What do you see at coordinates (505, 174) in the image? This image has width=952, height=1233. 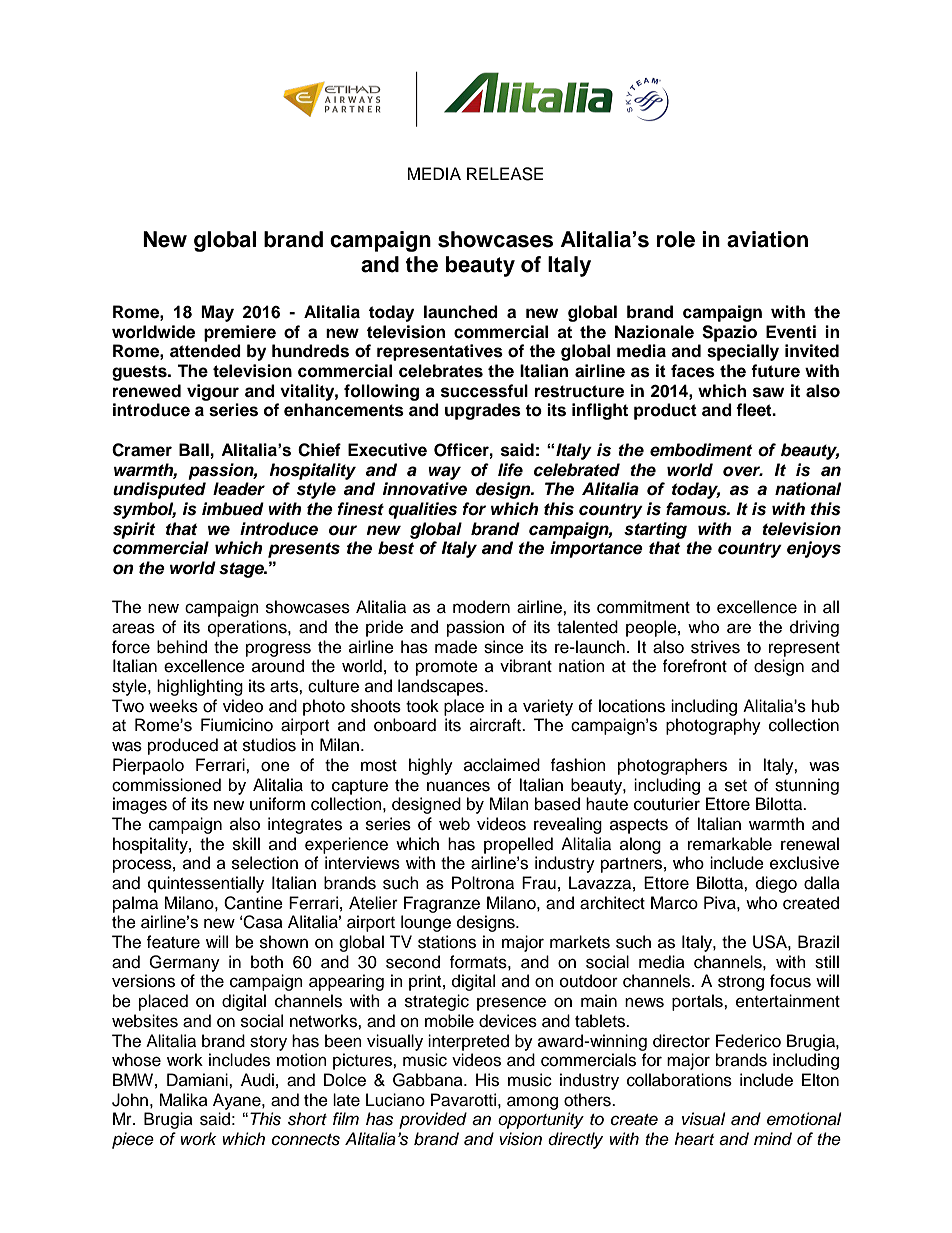 I see `RELEASE` at bounding box center [505, 174].
